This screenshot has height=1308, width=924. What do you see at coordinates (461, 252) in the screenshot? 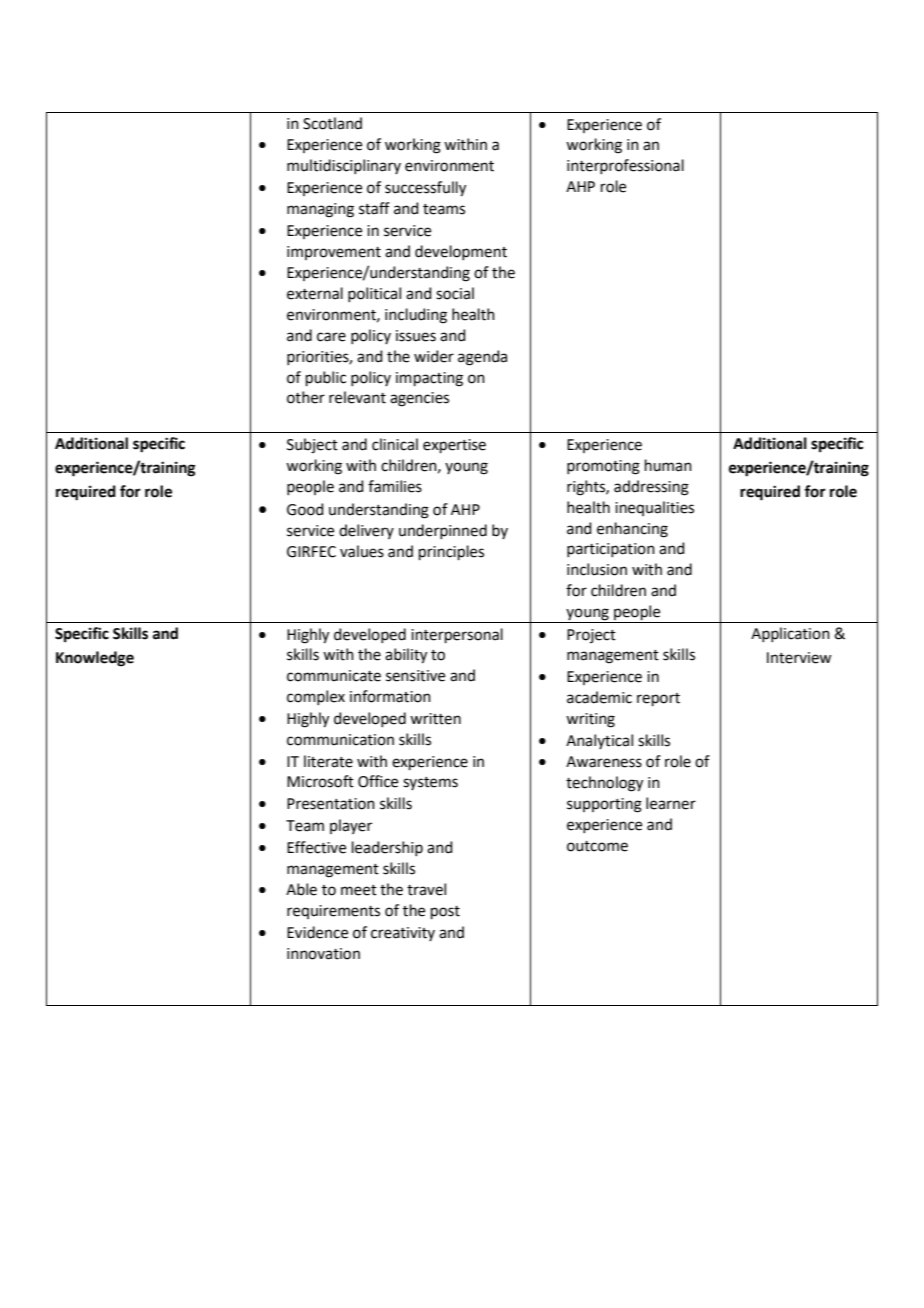
I see `development` at bounding box center [461, 252].
